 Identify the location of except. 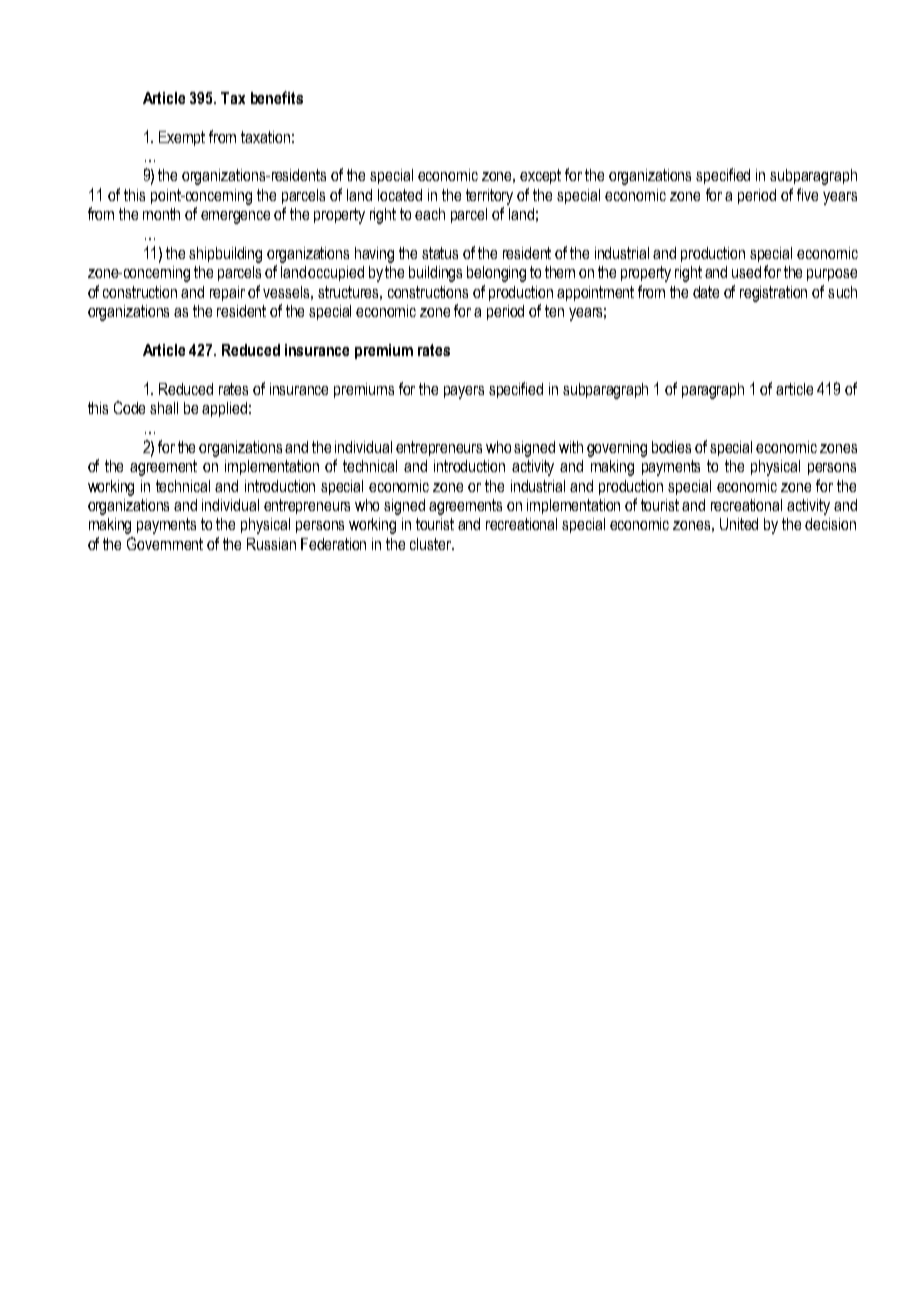
(540, 176).
